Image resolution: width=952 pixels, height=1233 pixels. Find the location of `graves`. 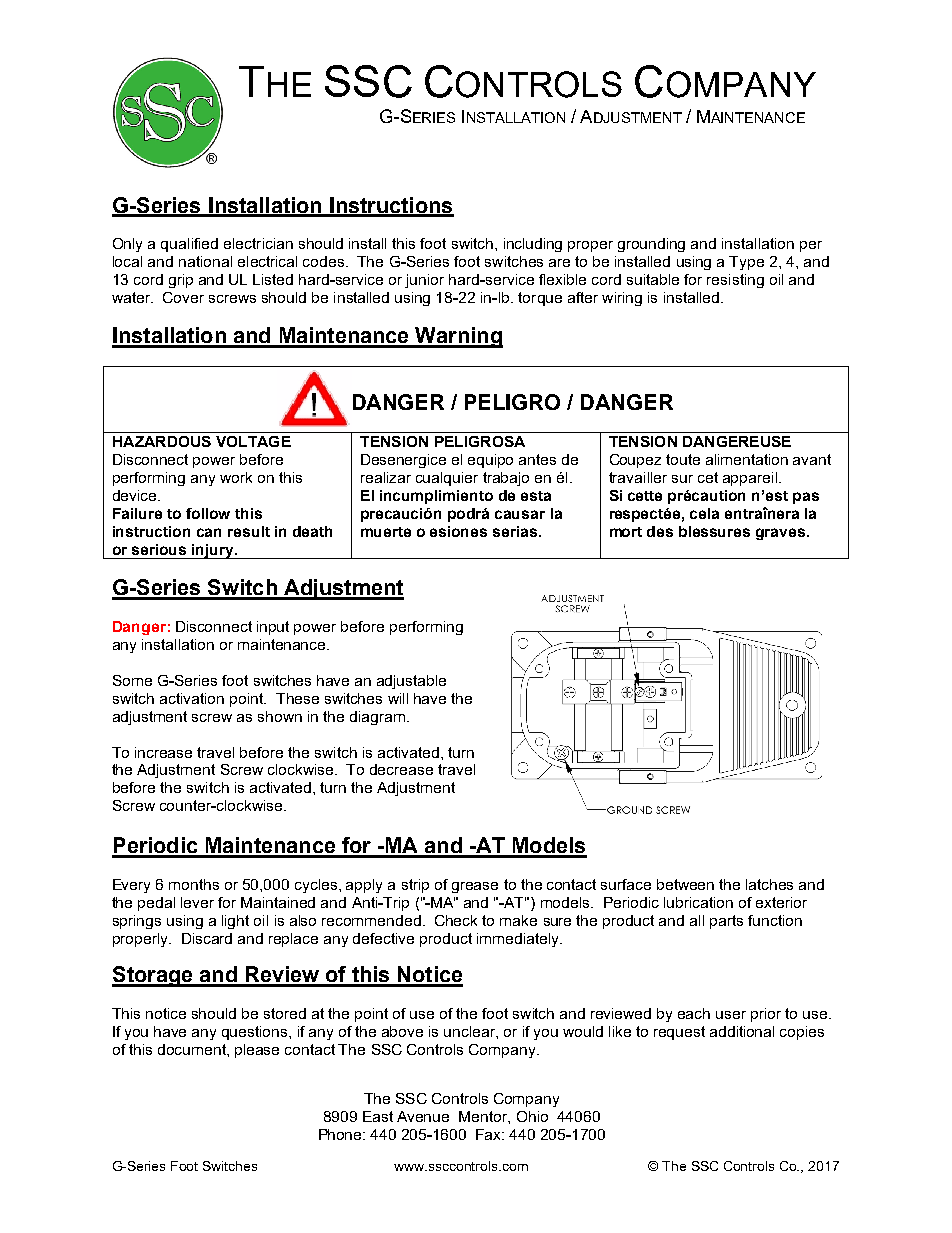

graves is located at coordinates (780, 534).
